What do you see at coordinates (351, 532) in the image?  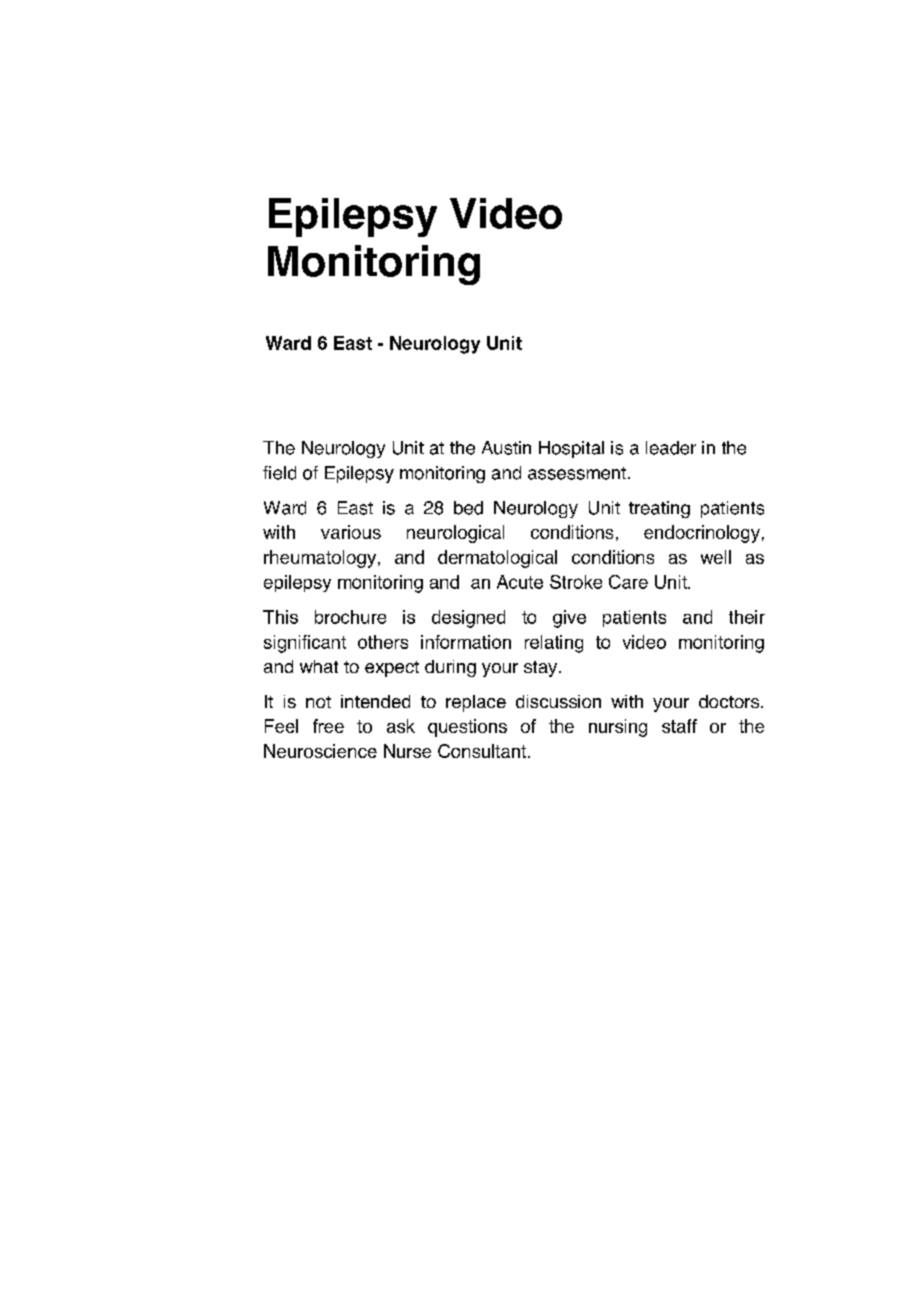 I see `various` at bounding box center [351, 532].
